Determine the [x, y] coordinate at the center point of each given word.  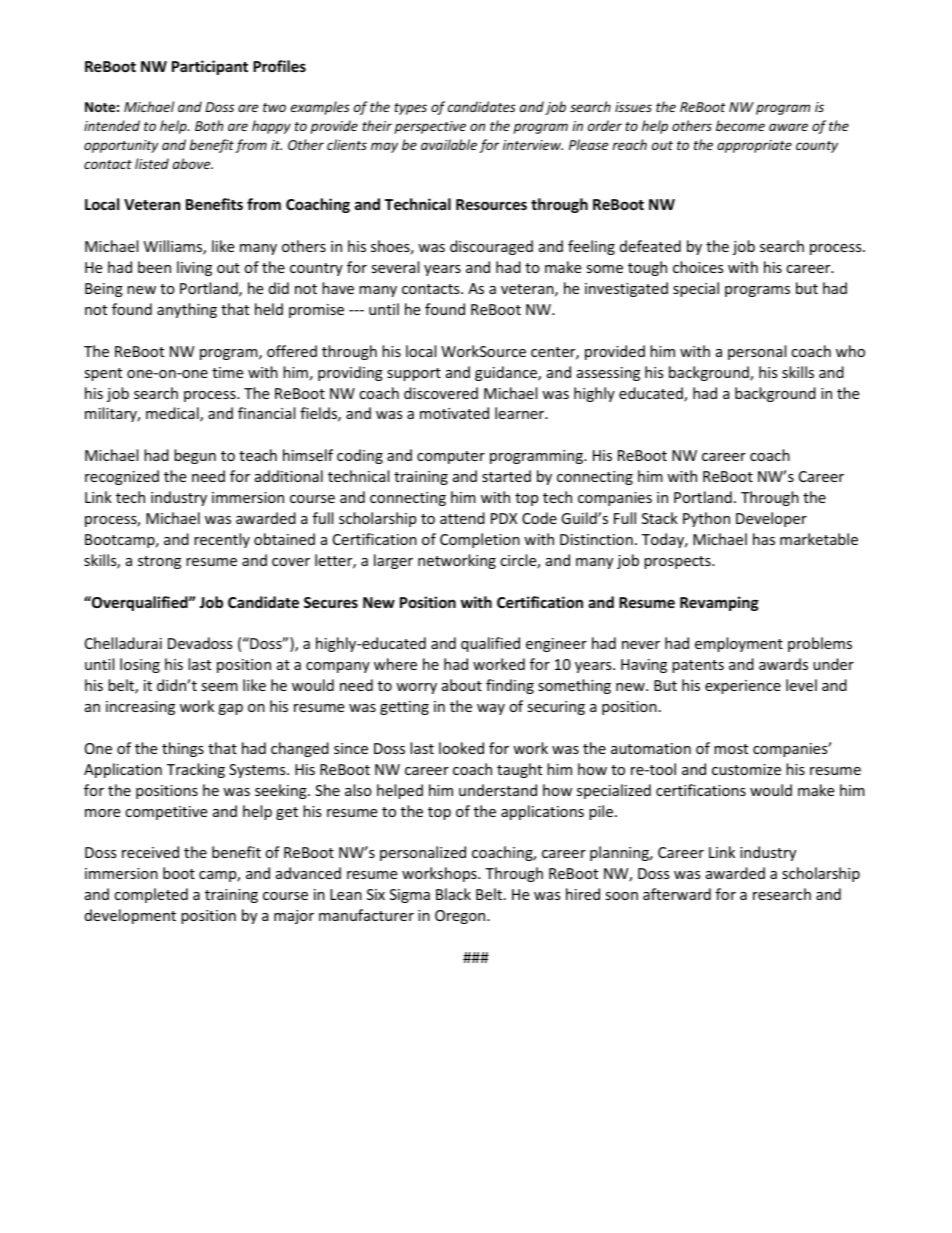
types [410, 109]
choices [698, 267]
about [462, 685]
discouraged [491, 247]
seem [219, 687]
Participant [210, 67]
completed [151, 895]
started [506, 476]
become [740, 125]
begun [195, 456]
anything [187, 310]
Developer [771, 519]
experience [743, 687]
